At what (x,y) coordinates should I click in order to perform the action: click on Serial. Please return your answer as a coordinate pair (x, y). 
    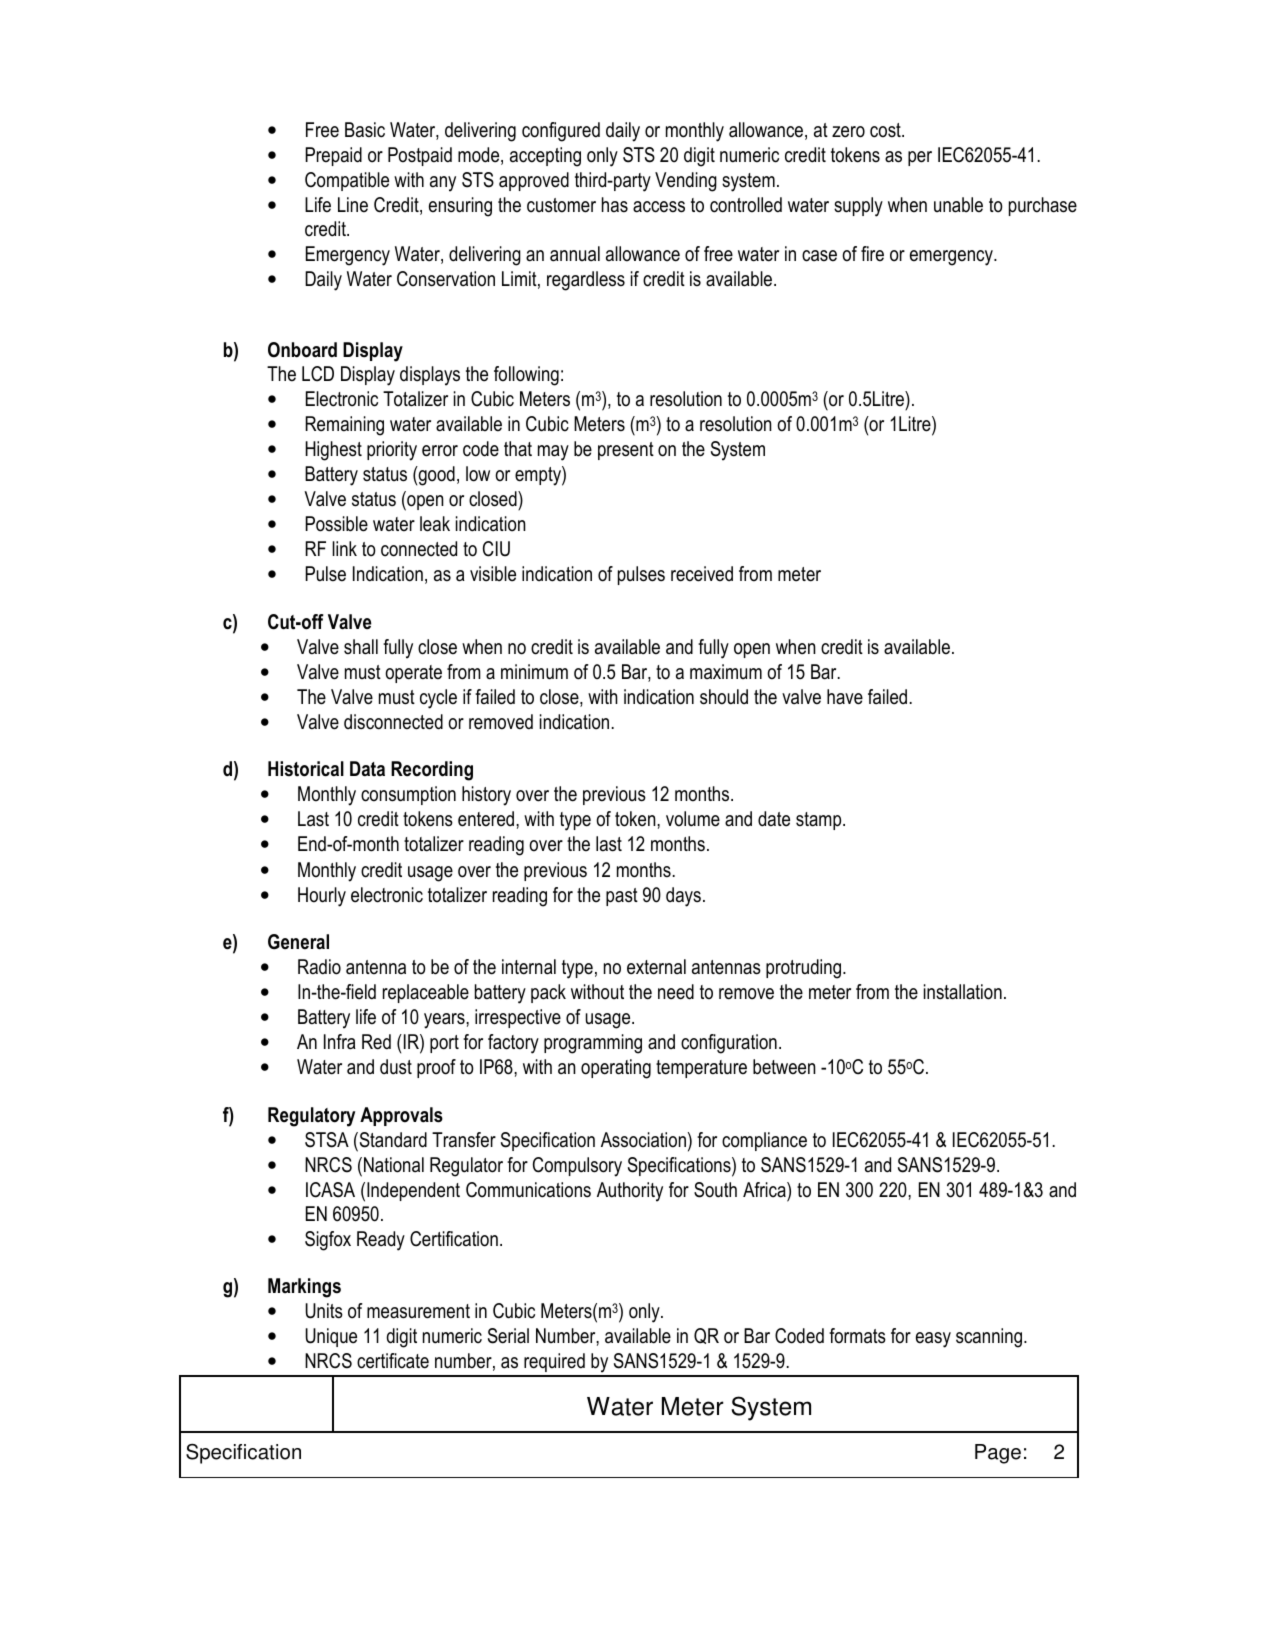
    Looking at the image, I should click on (508, 1336).
